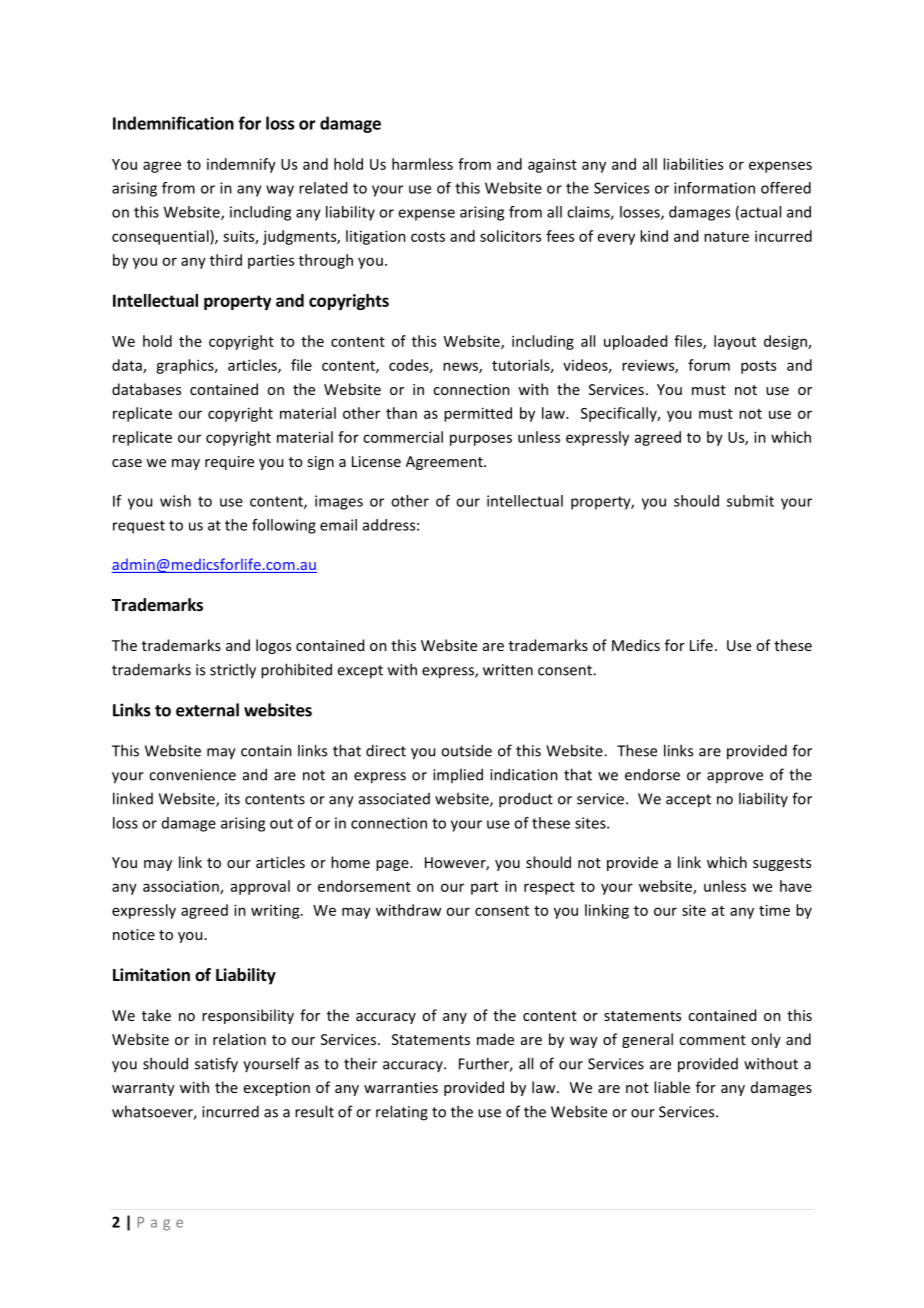 The height and width of the image is (1308, 924). I want to click on indemnify, so click(241, 165).
